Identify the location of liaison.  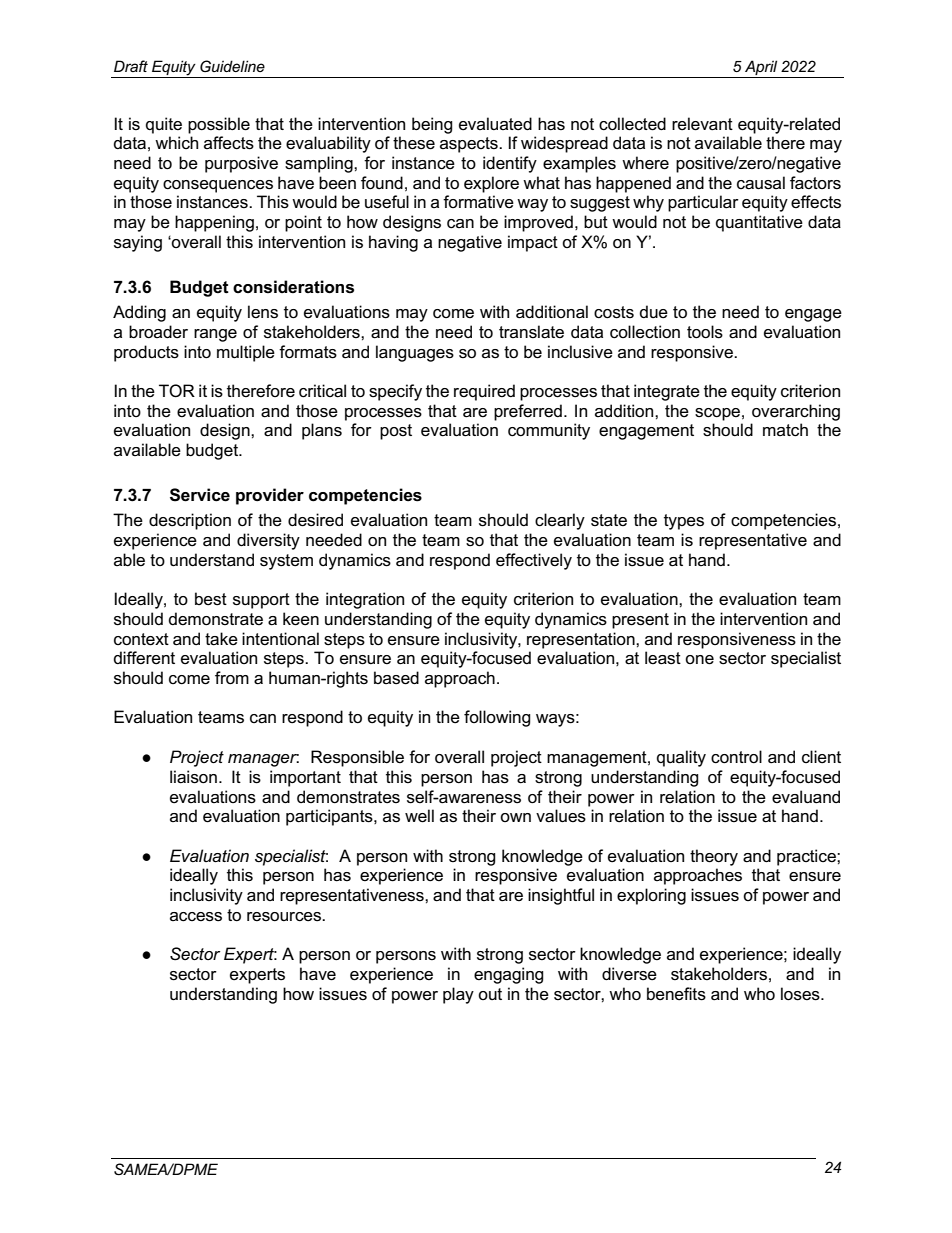
(193, 777).
